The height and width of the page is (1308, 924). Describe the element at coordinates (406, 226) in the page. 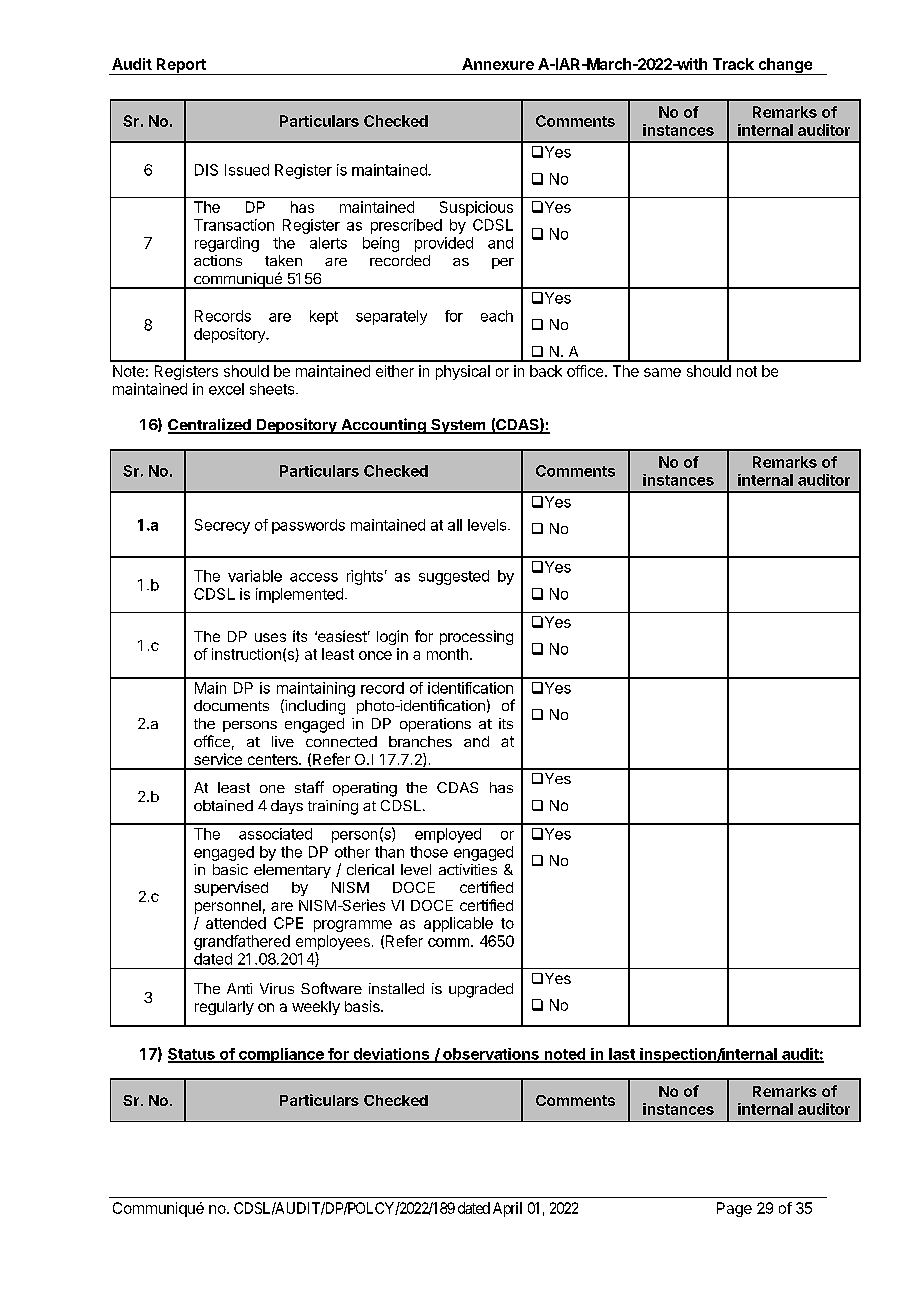

I see `prescribed` at that location.
